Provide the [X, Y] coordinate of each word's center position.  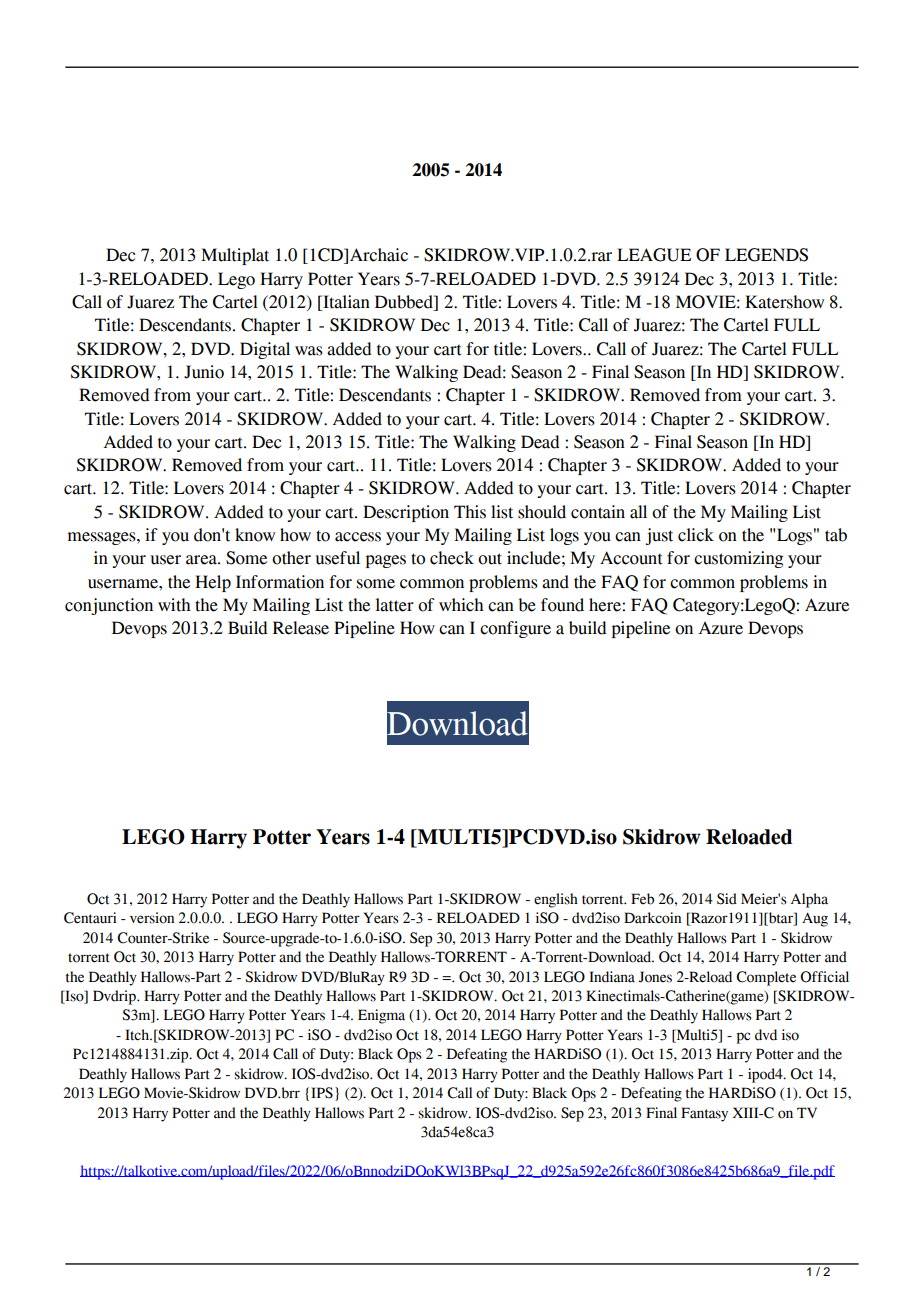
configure [515, 629]
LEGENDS [766, 255]
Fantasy [704, 1114]
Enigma [381, 1016]
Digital [265, 350]
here [606, 605]
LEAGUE [654, 255]
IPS [322, 1093]
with [174, 605]
